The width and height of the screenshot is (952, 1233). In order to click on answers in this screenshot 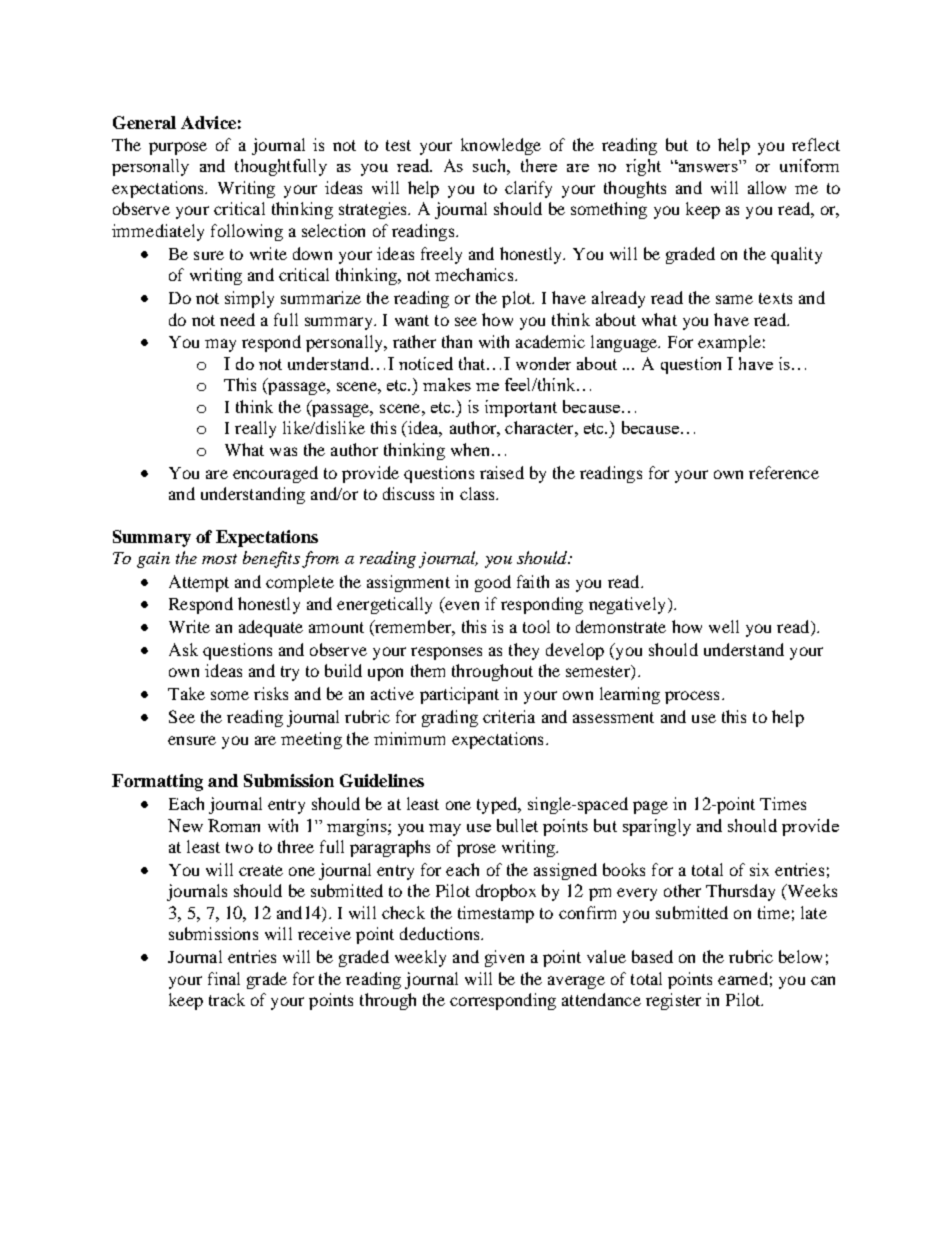, I will do `click(707, 167)`.
